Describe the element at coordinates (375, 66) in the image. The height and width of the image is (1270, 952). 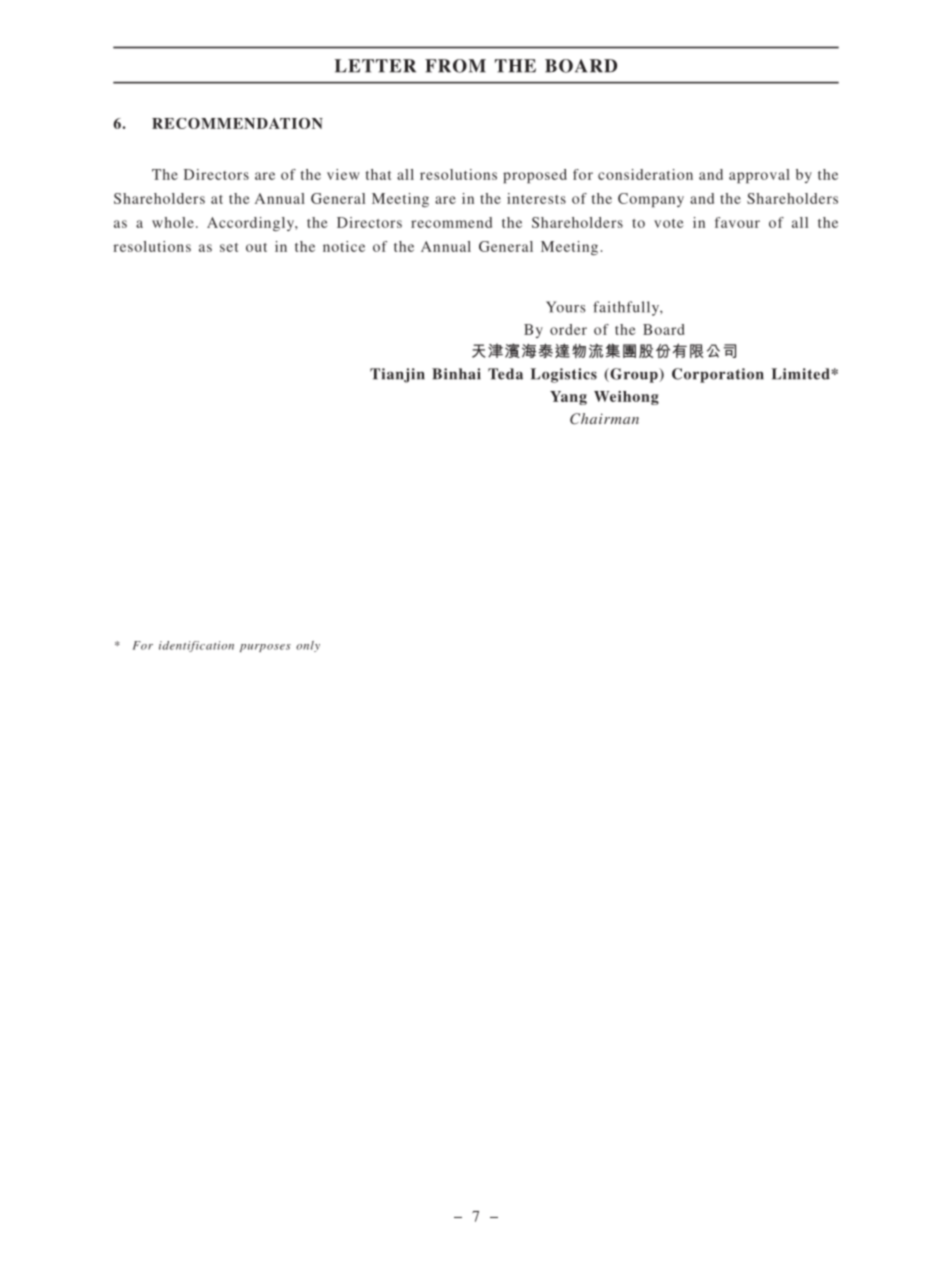
I see `LETTER` at that location.
